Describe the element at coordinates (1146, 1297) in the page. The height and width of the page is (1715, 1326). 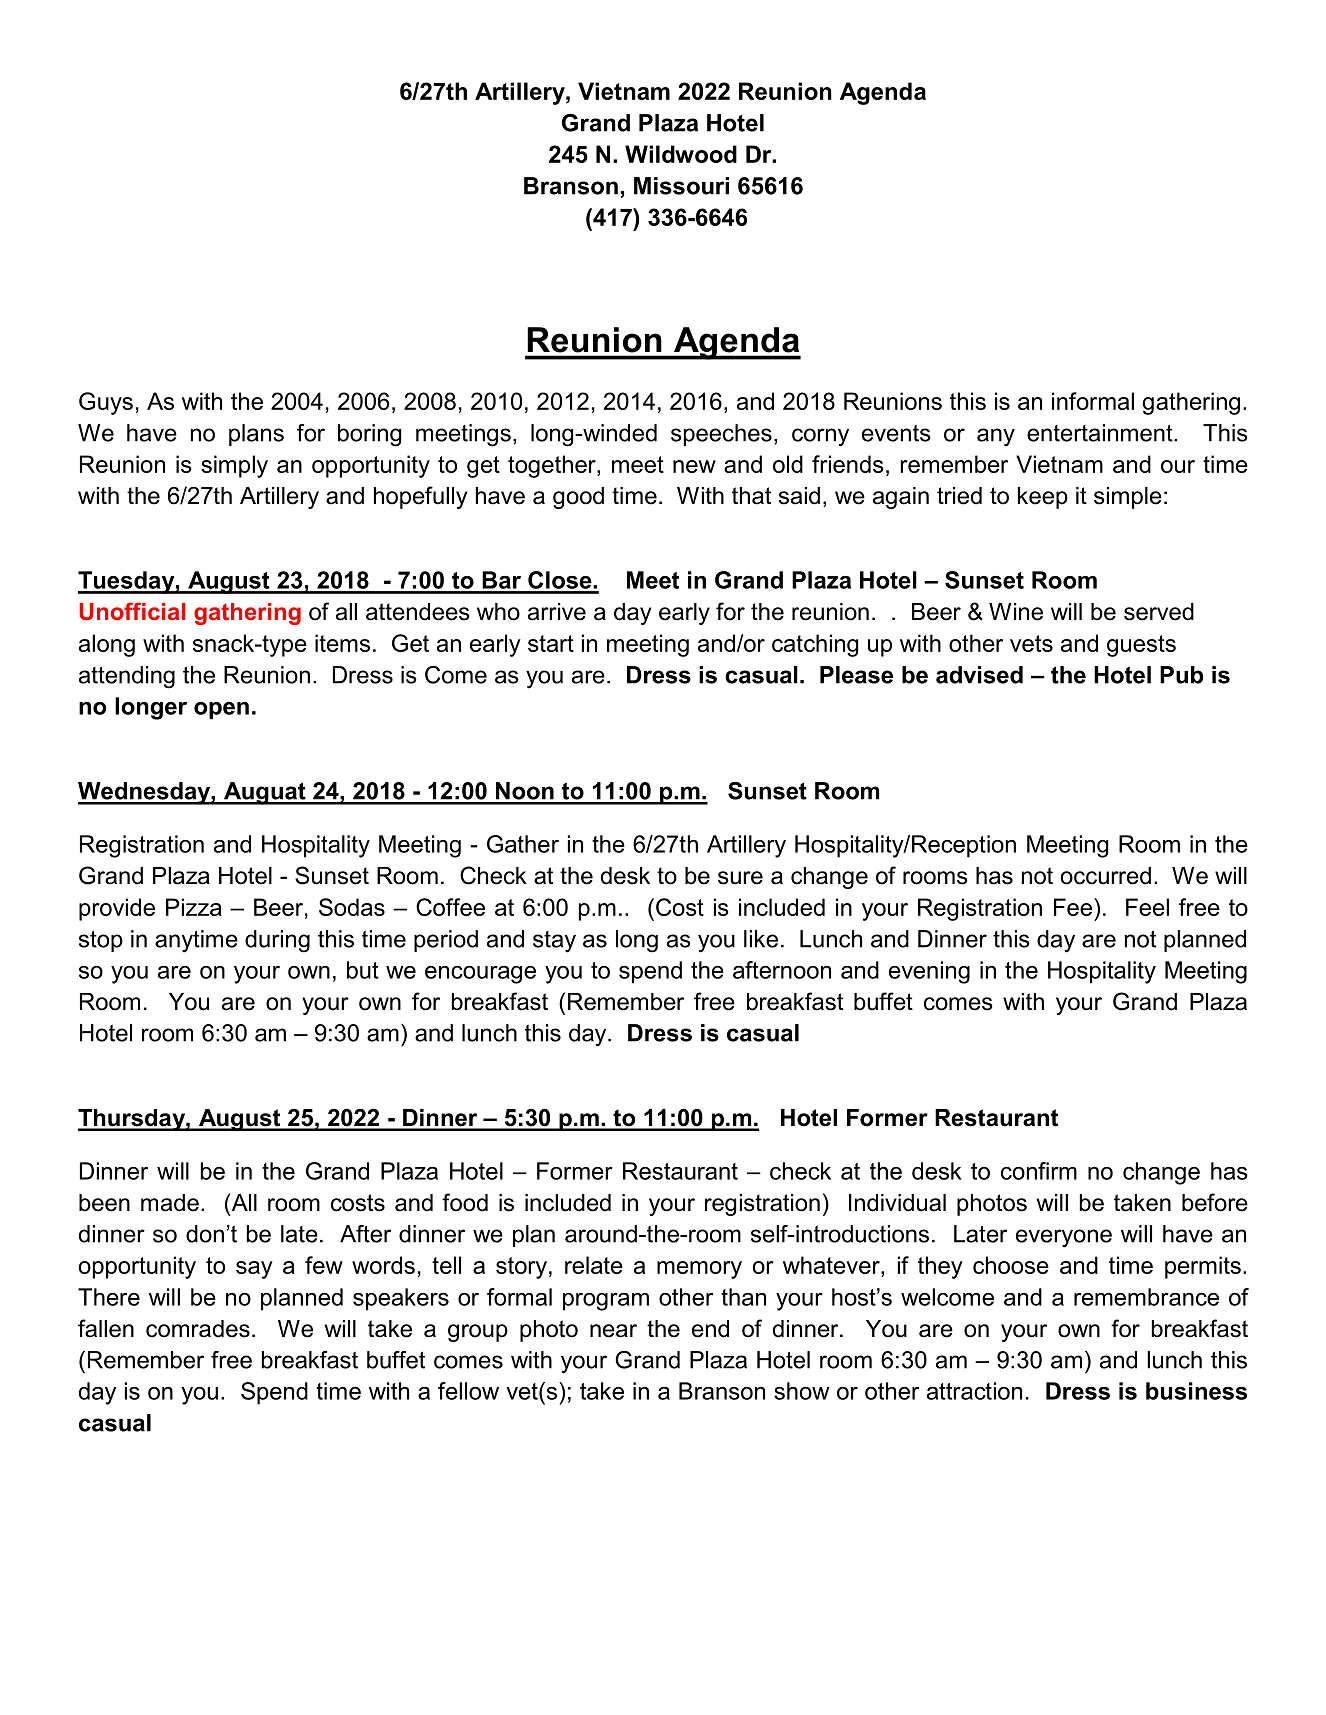
I see `remembrance` at that location.
